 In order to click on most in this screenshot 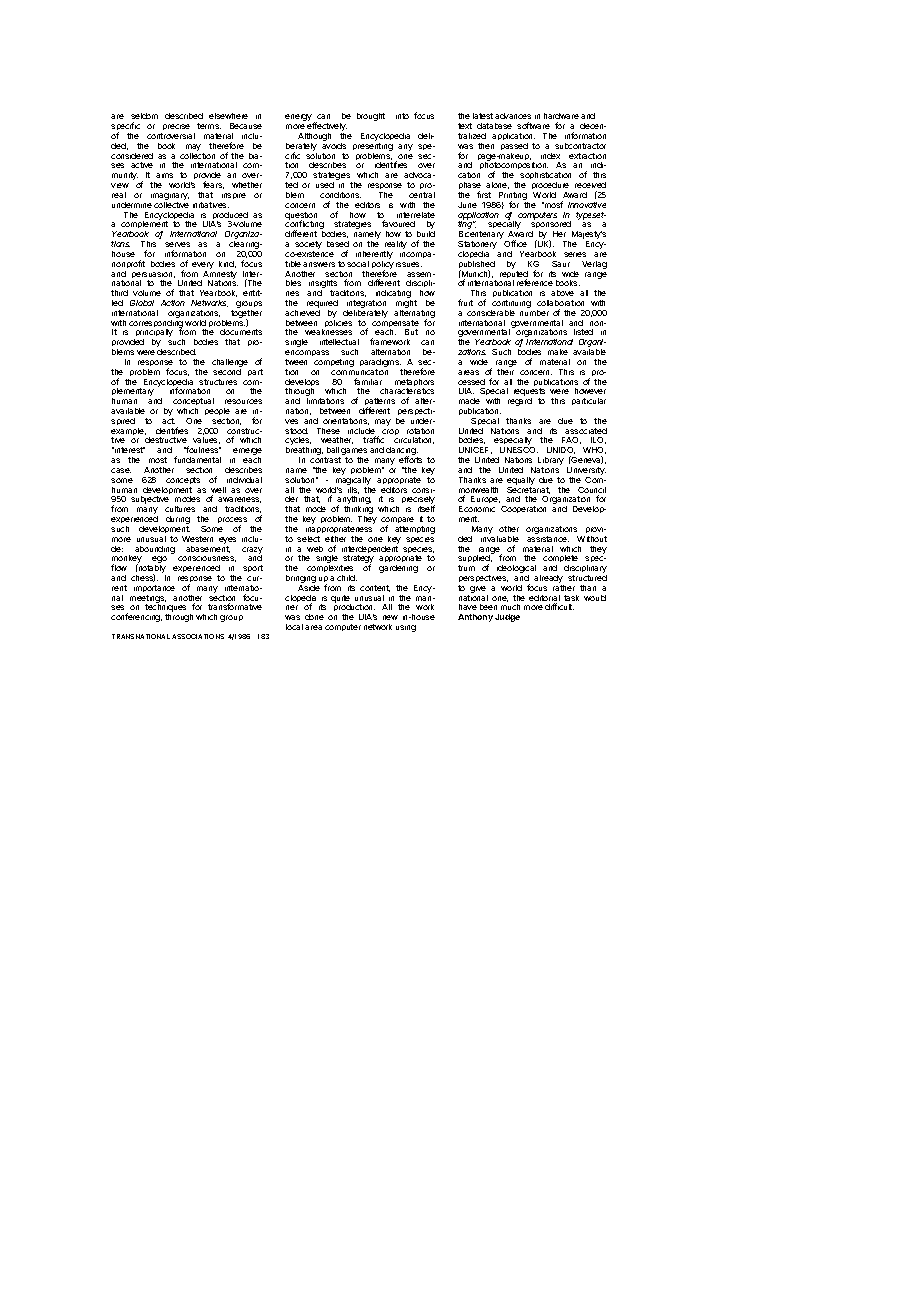, I will do `click(158, 460)`.
